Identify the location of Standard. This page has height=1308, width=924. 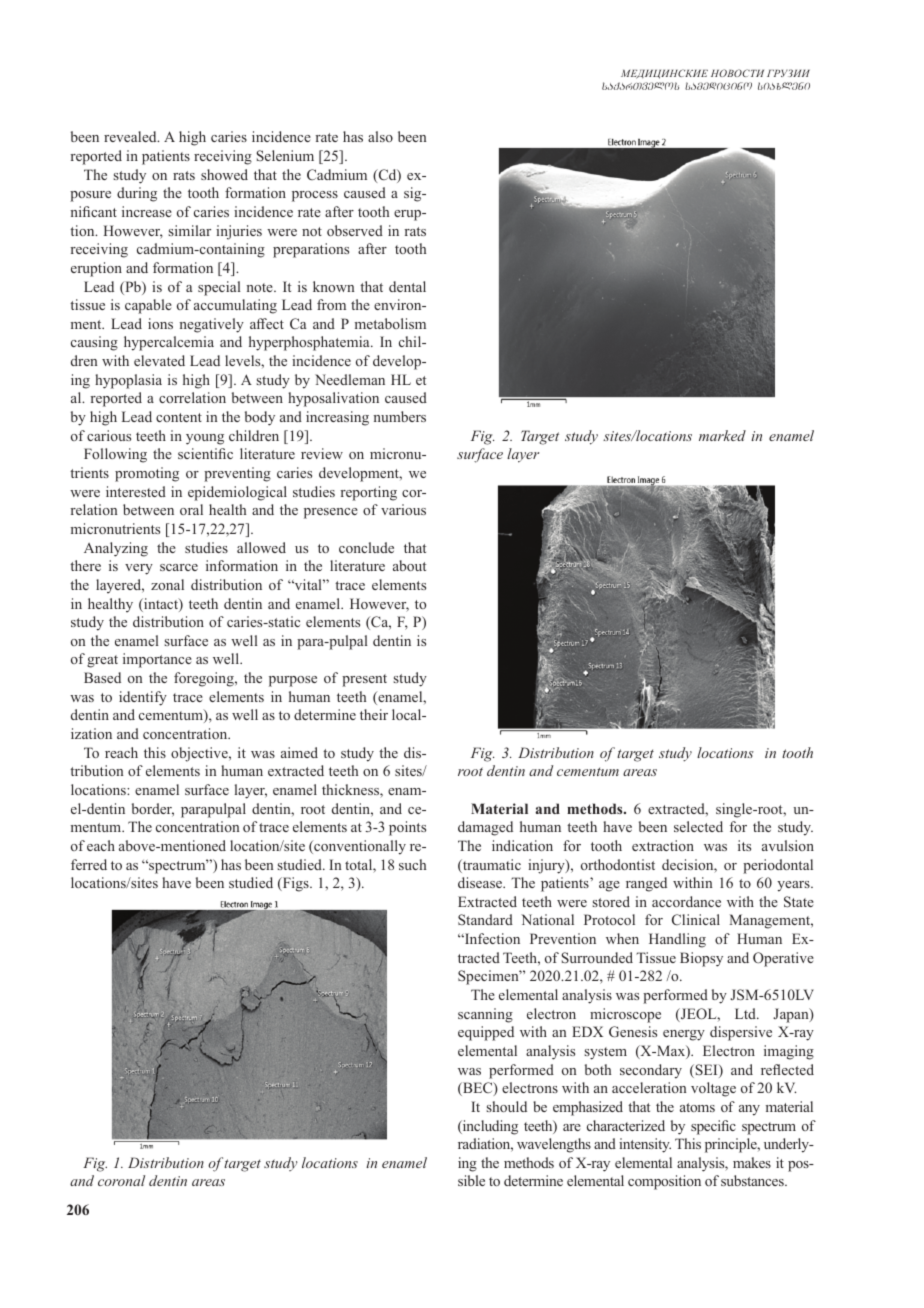
(485, 919).
